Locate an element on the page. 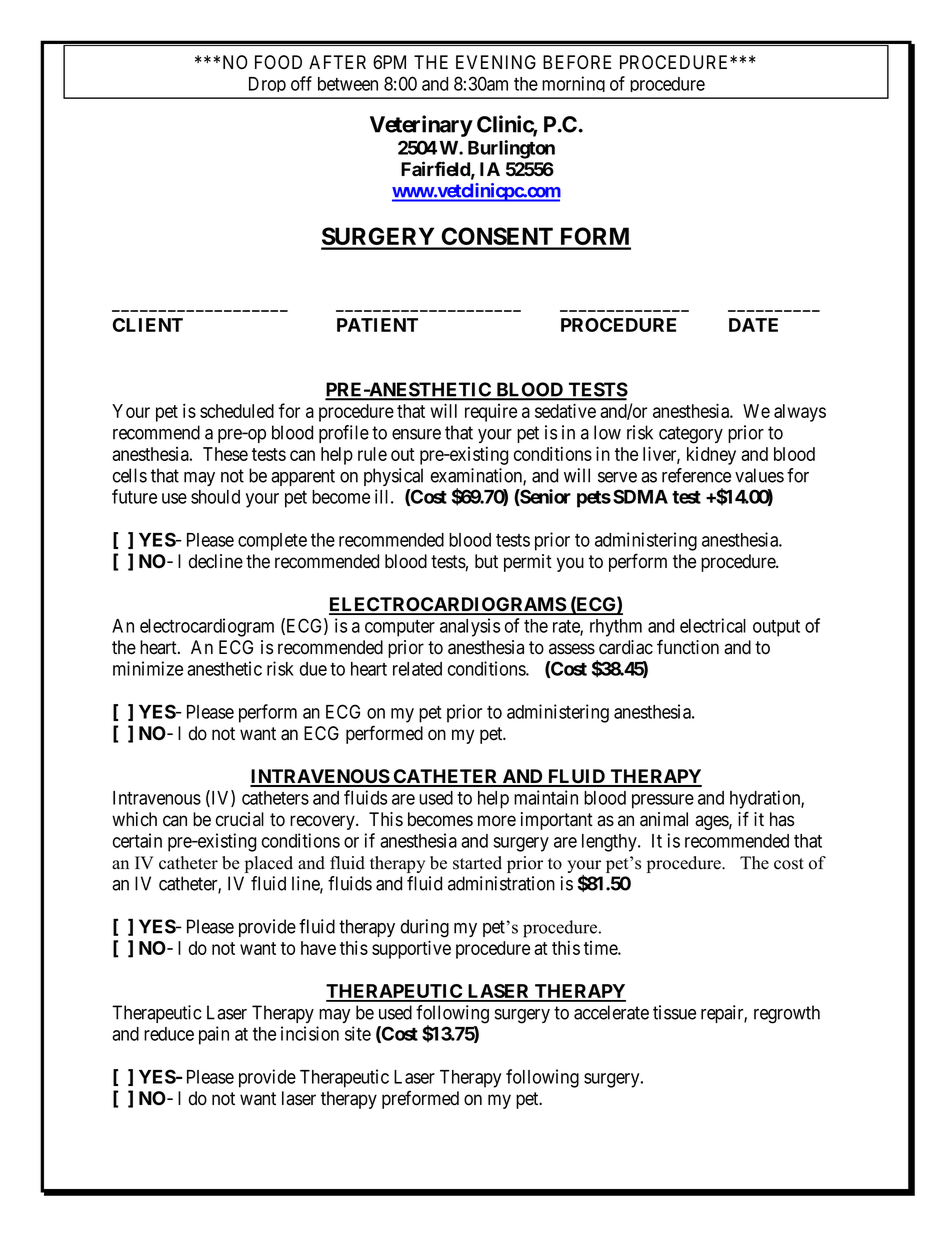 This image has width=952, height=1233. more is located at coordinates (497, 821).
